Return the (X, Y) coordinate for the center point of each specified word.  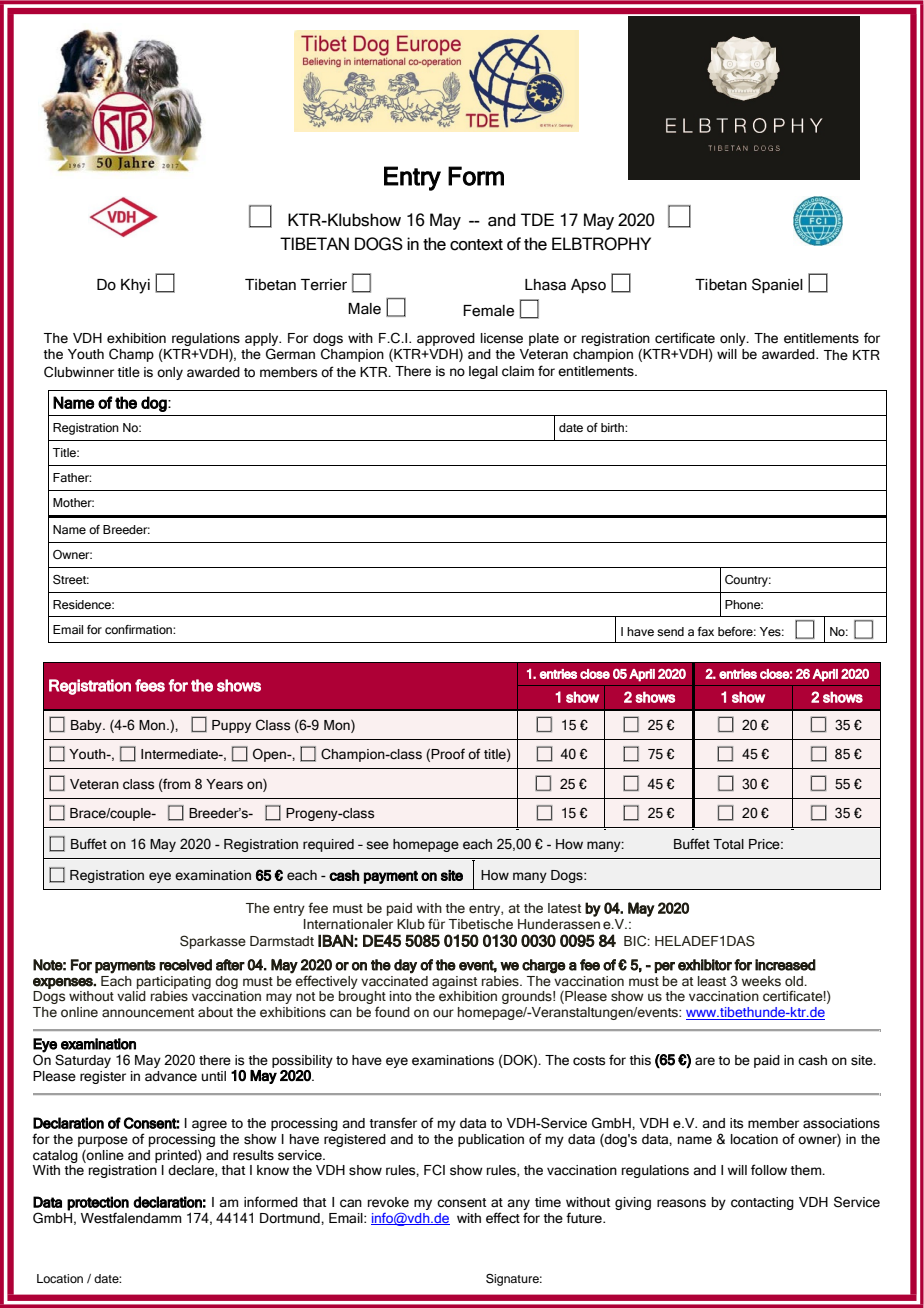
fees (150, 685)
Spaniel (777, 285)
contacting (762, 1203)
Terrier (324, 285)
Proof (448, 754)
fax (706, 631)
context (476, 245)
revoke (388, 1202)
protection (98, 1203)
